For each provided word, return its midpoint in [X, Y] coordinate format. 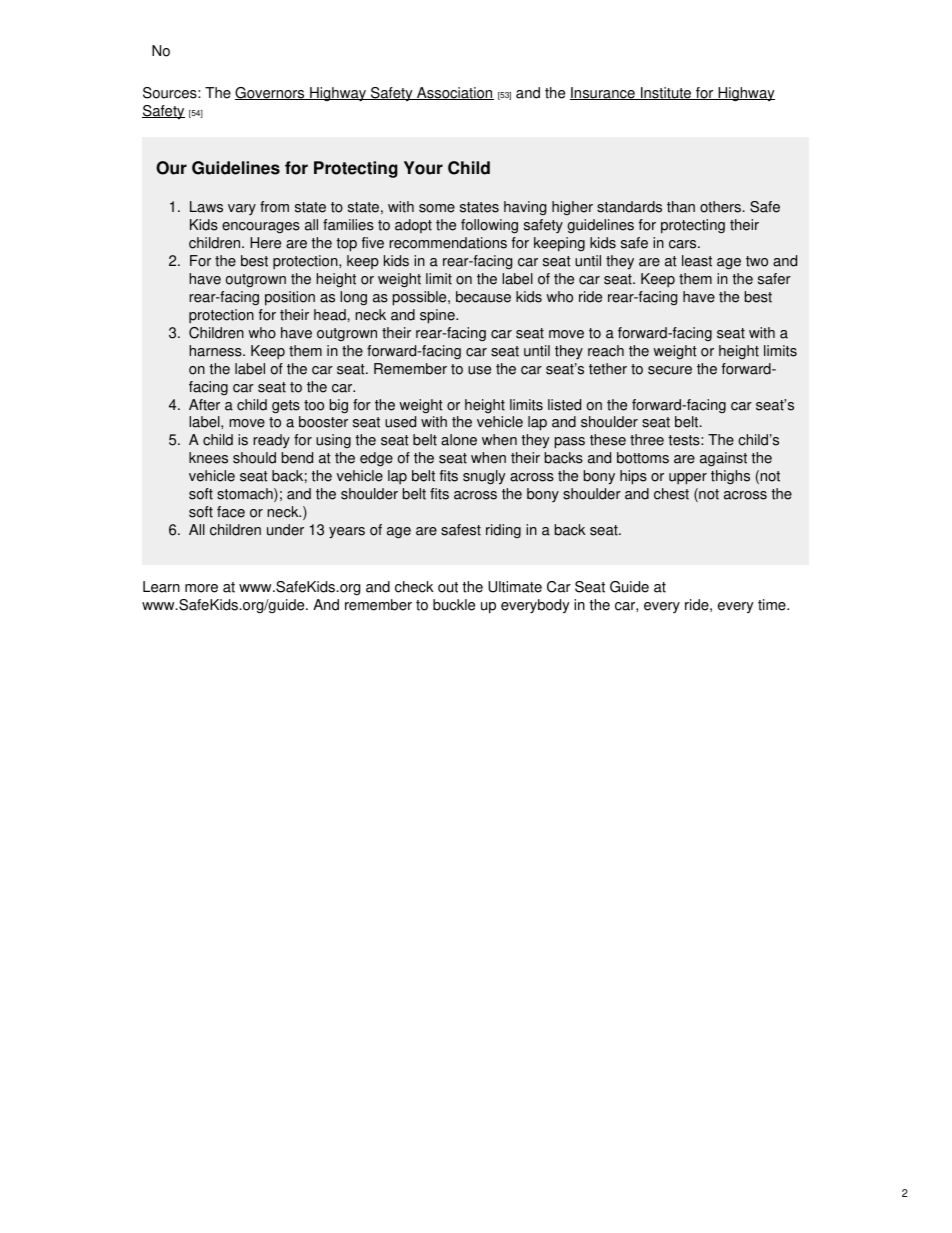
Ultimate [515, 587]
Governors [271, 93]
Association [454, 93]
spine [438, 316]
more [201, 588]
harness [217, 351]
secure [670, 370]
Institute [666, 93]
